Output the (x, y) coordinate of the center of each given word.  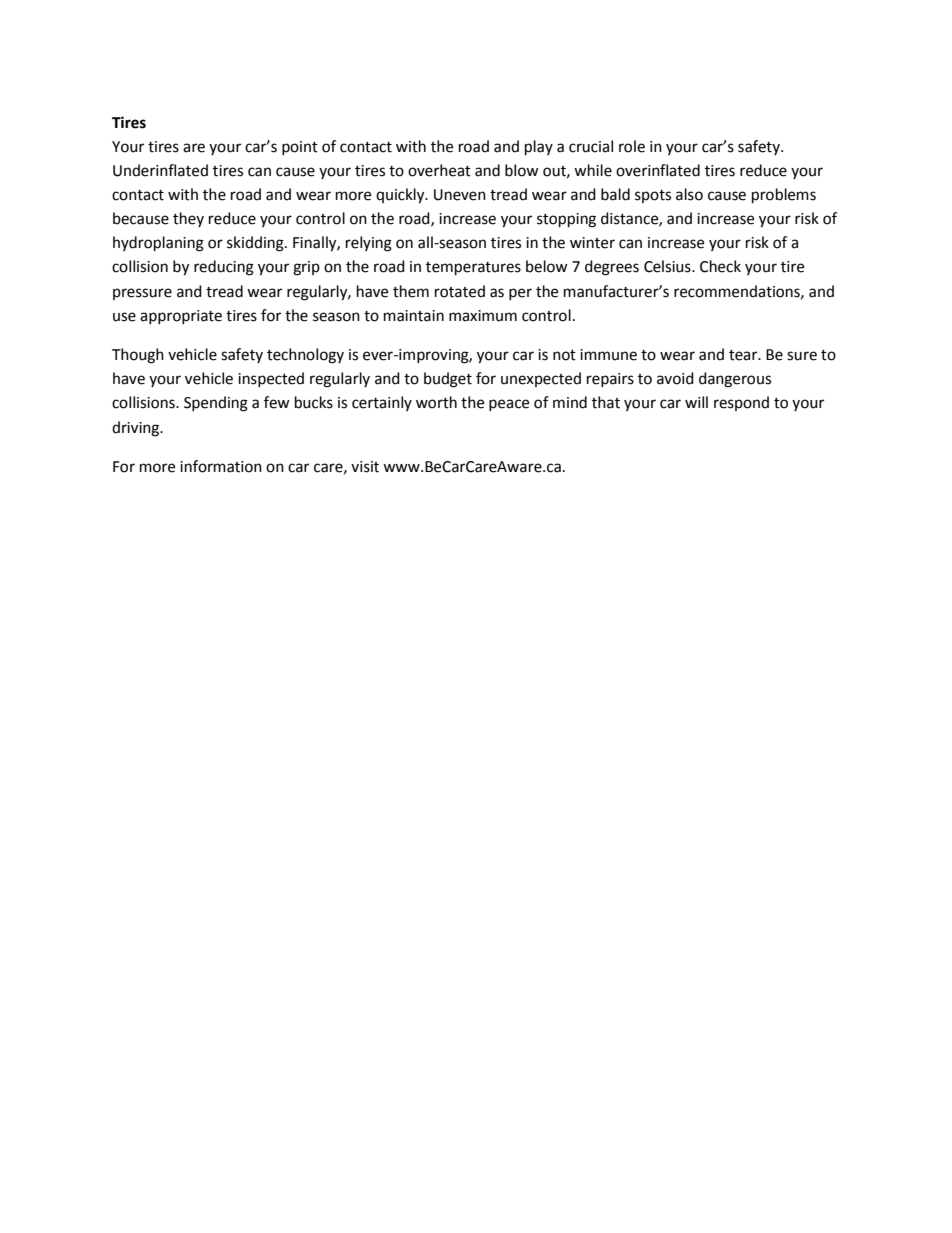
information (221, 466)
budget (448, 380)
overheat (439, 170)
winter (592, 243)
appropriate (181, 317)
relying (369, 244)
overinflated (658, 170)
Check (720, 266)
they (188, 219)
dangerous (735, 380)
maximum (483, 316)
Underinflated (160, 170)
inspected (271, 379)
